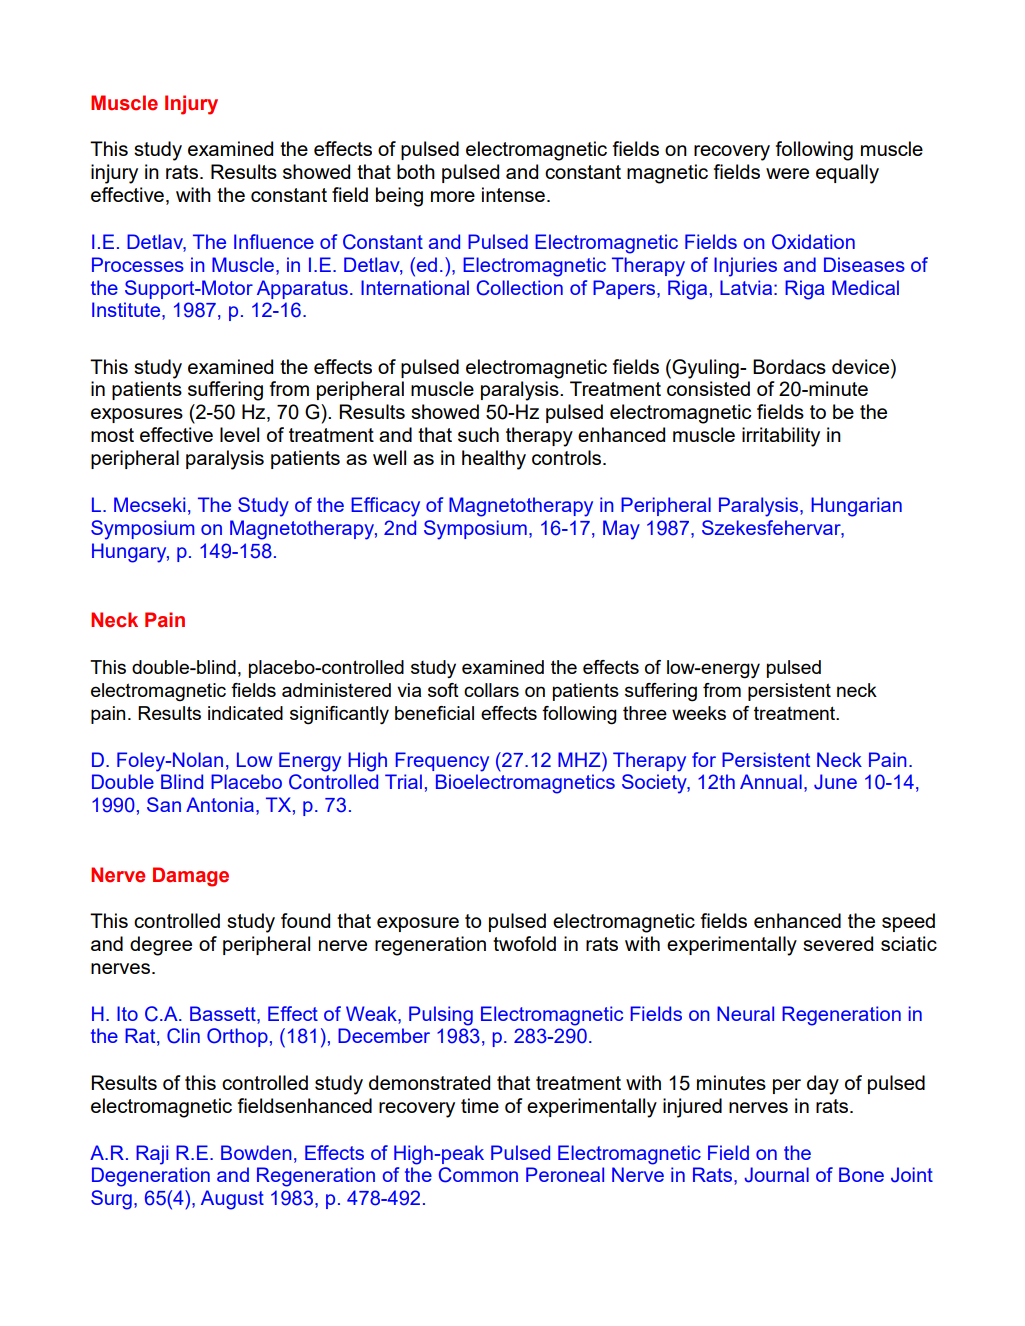 The width and height of the document is (1025, 1326). What do you see at coordinates (220, 804) in the document?
I see `Antonia` at bounding box center [220, 804].
